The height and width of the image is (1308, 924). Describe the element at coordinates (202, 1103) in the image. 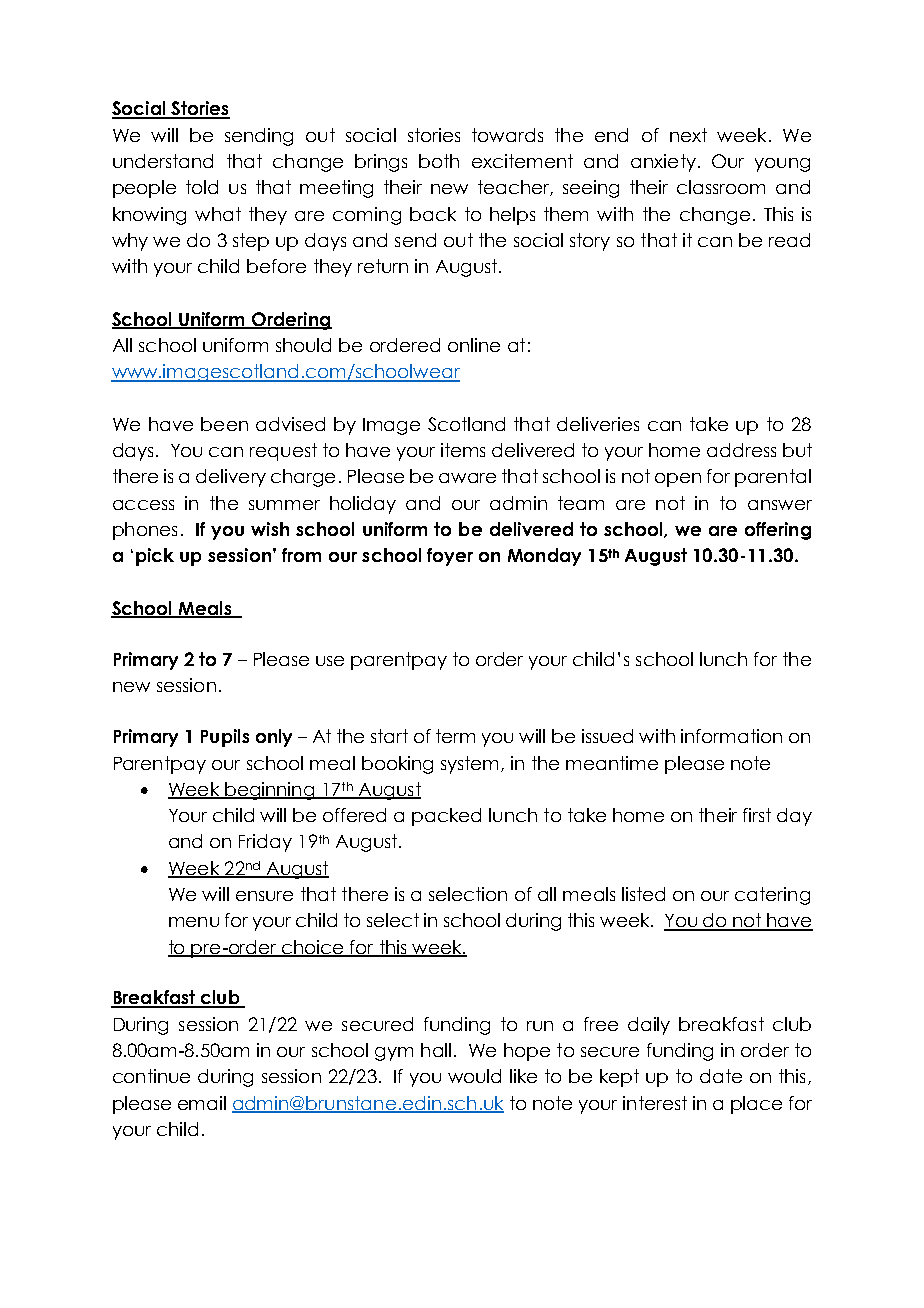

I see `email` at that location.
